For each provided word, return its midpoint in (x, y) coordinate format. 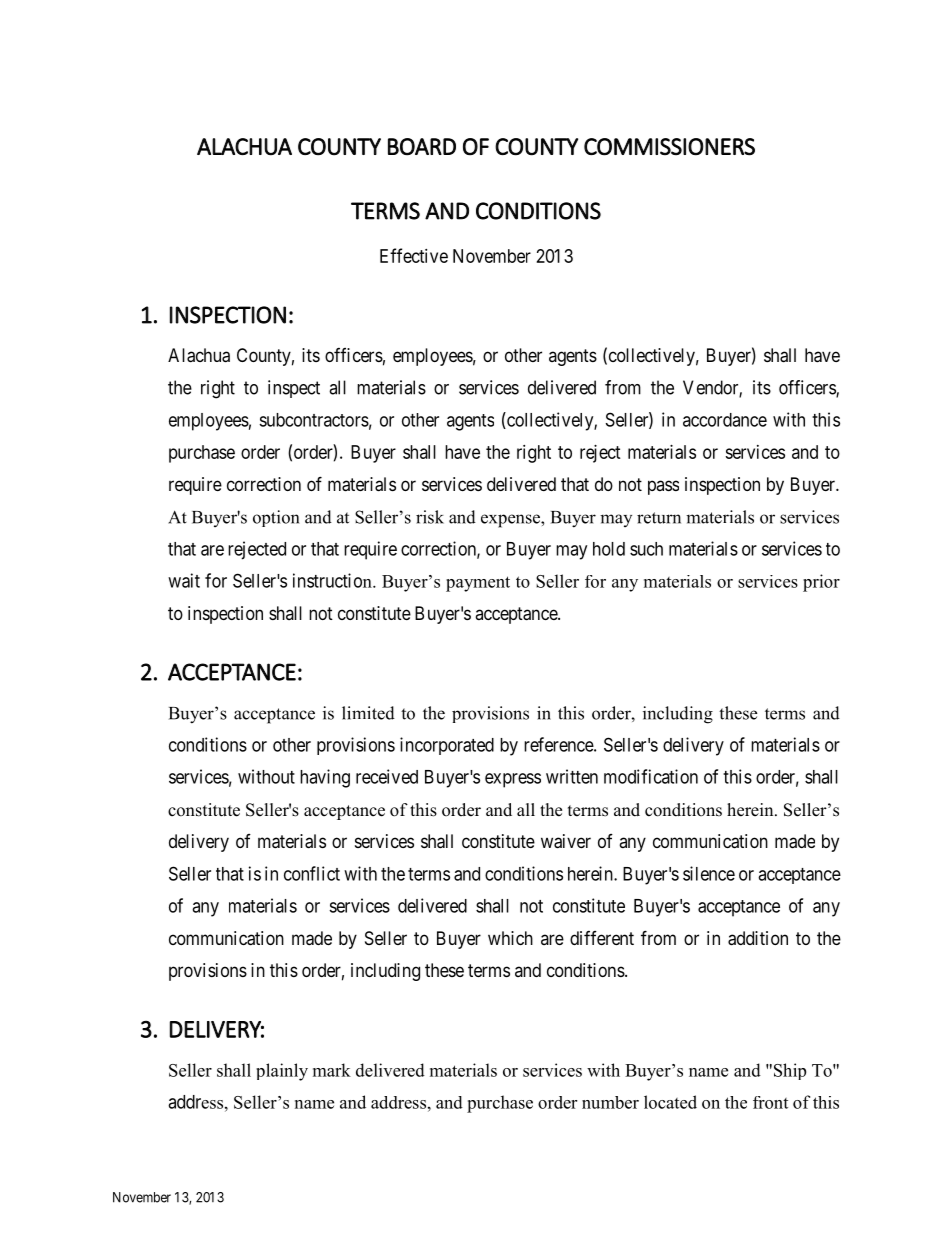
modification (651, 776)
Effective (414, 255)
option (276, 518)
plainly (282, 1072)
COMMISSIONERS (669, 147)
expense (511, 521)
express (513, 780)
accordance (725, 420)
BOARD (422, 147)
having (325, 778)
